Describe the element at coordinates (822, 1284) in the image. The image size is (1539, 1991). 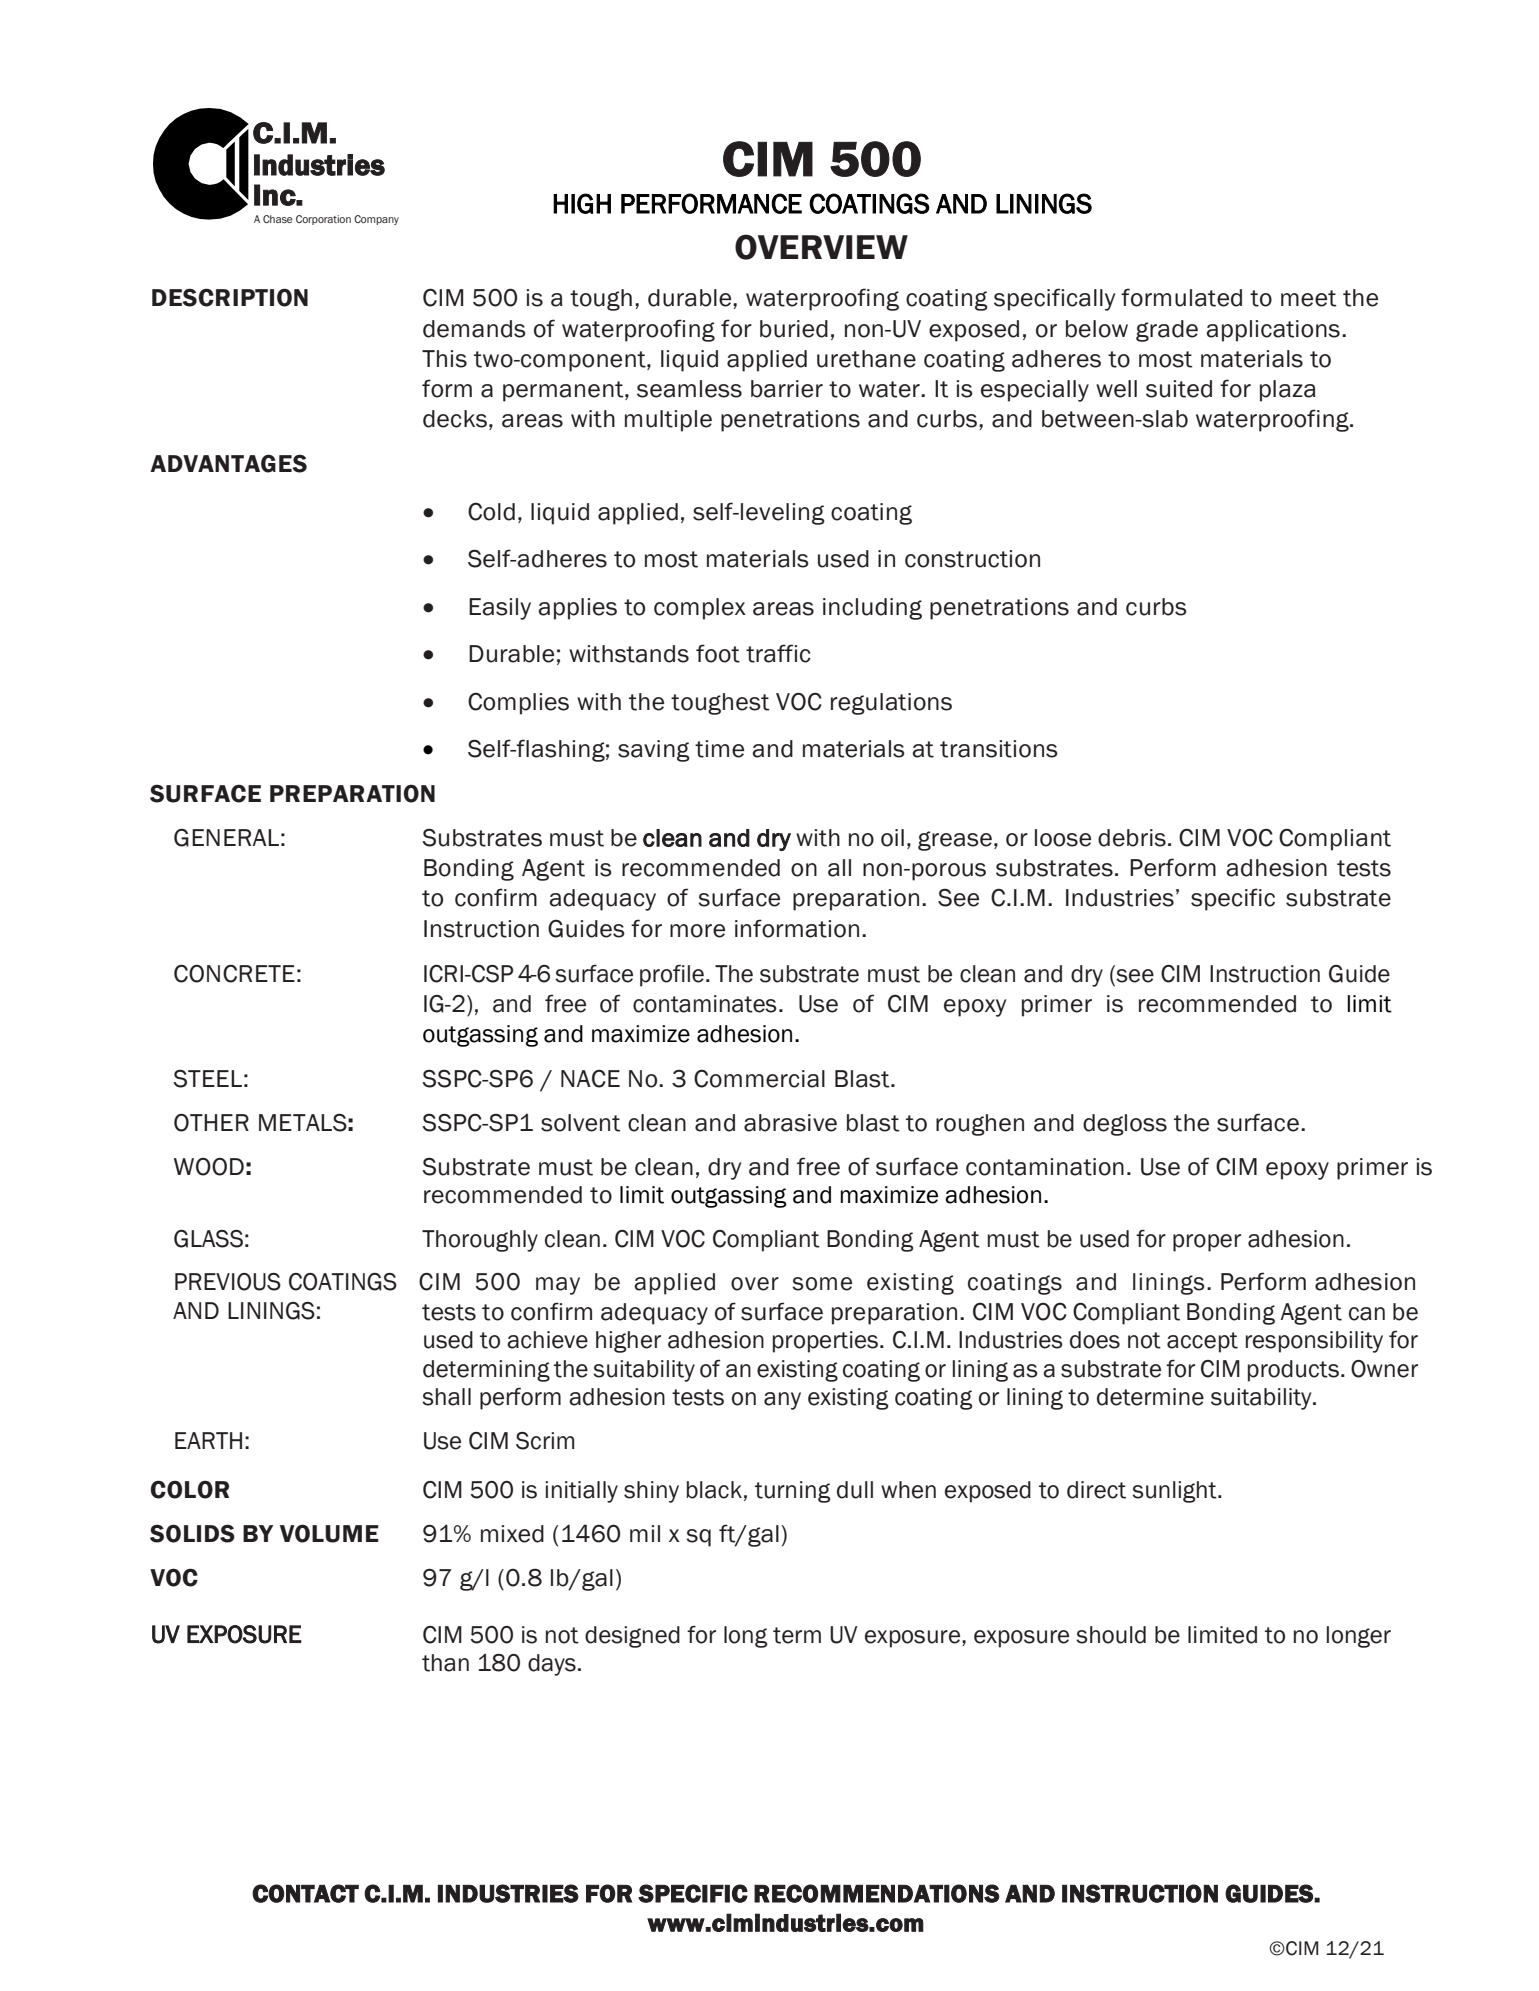
I see `some` at that location.
